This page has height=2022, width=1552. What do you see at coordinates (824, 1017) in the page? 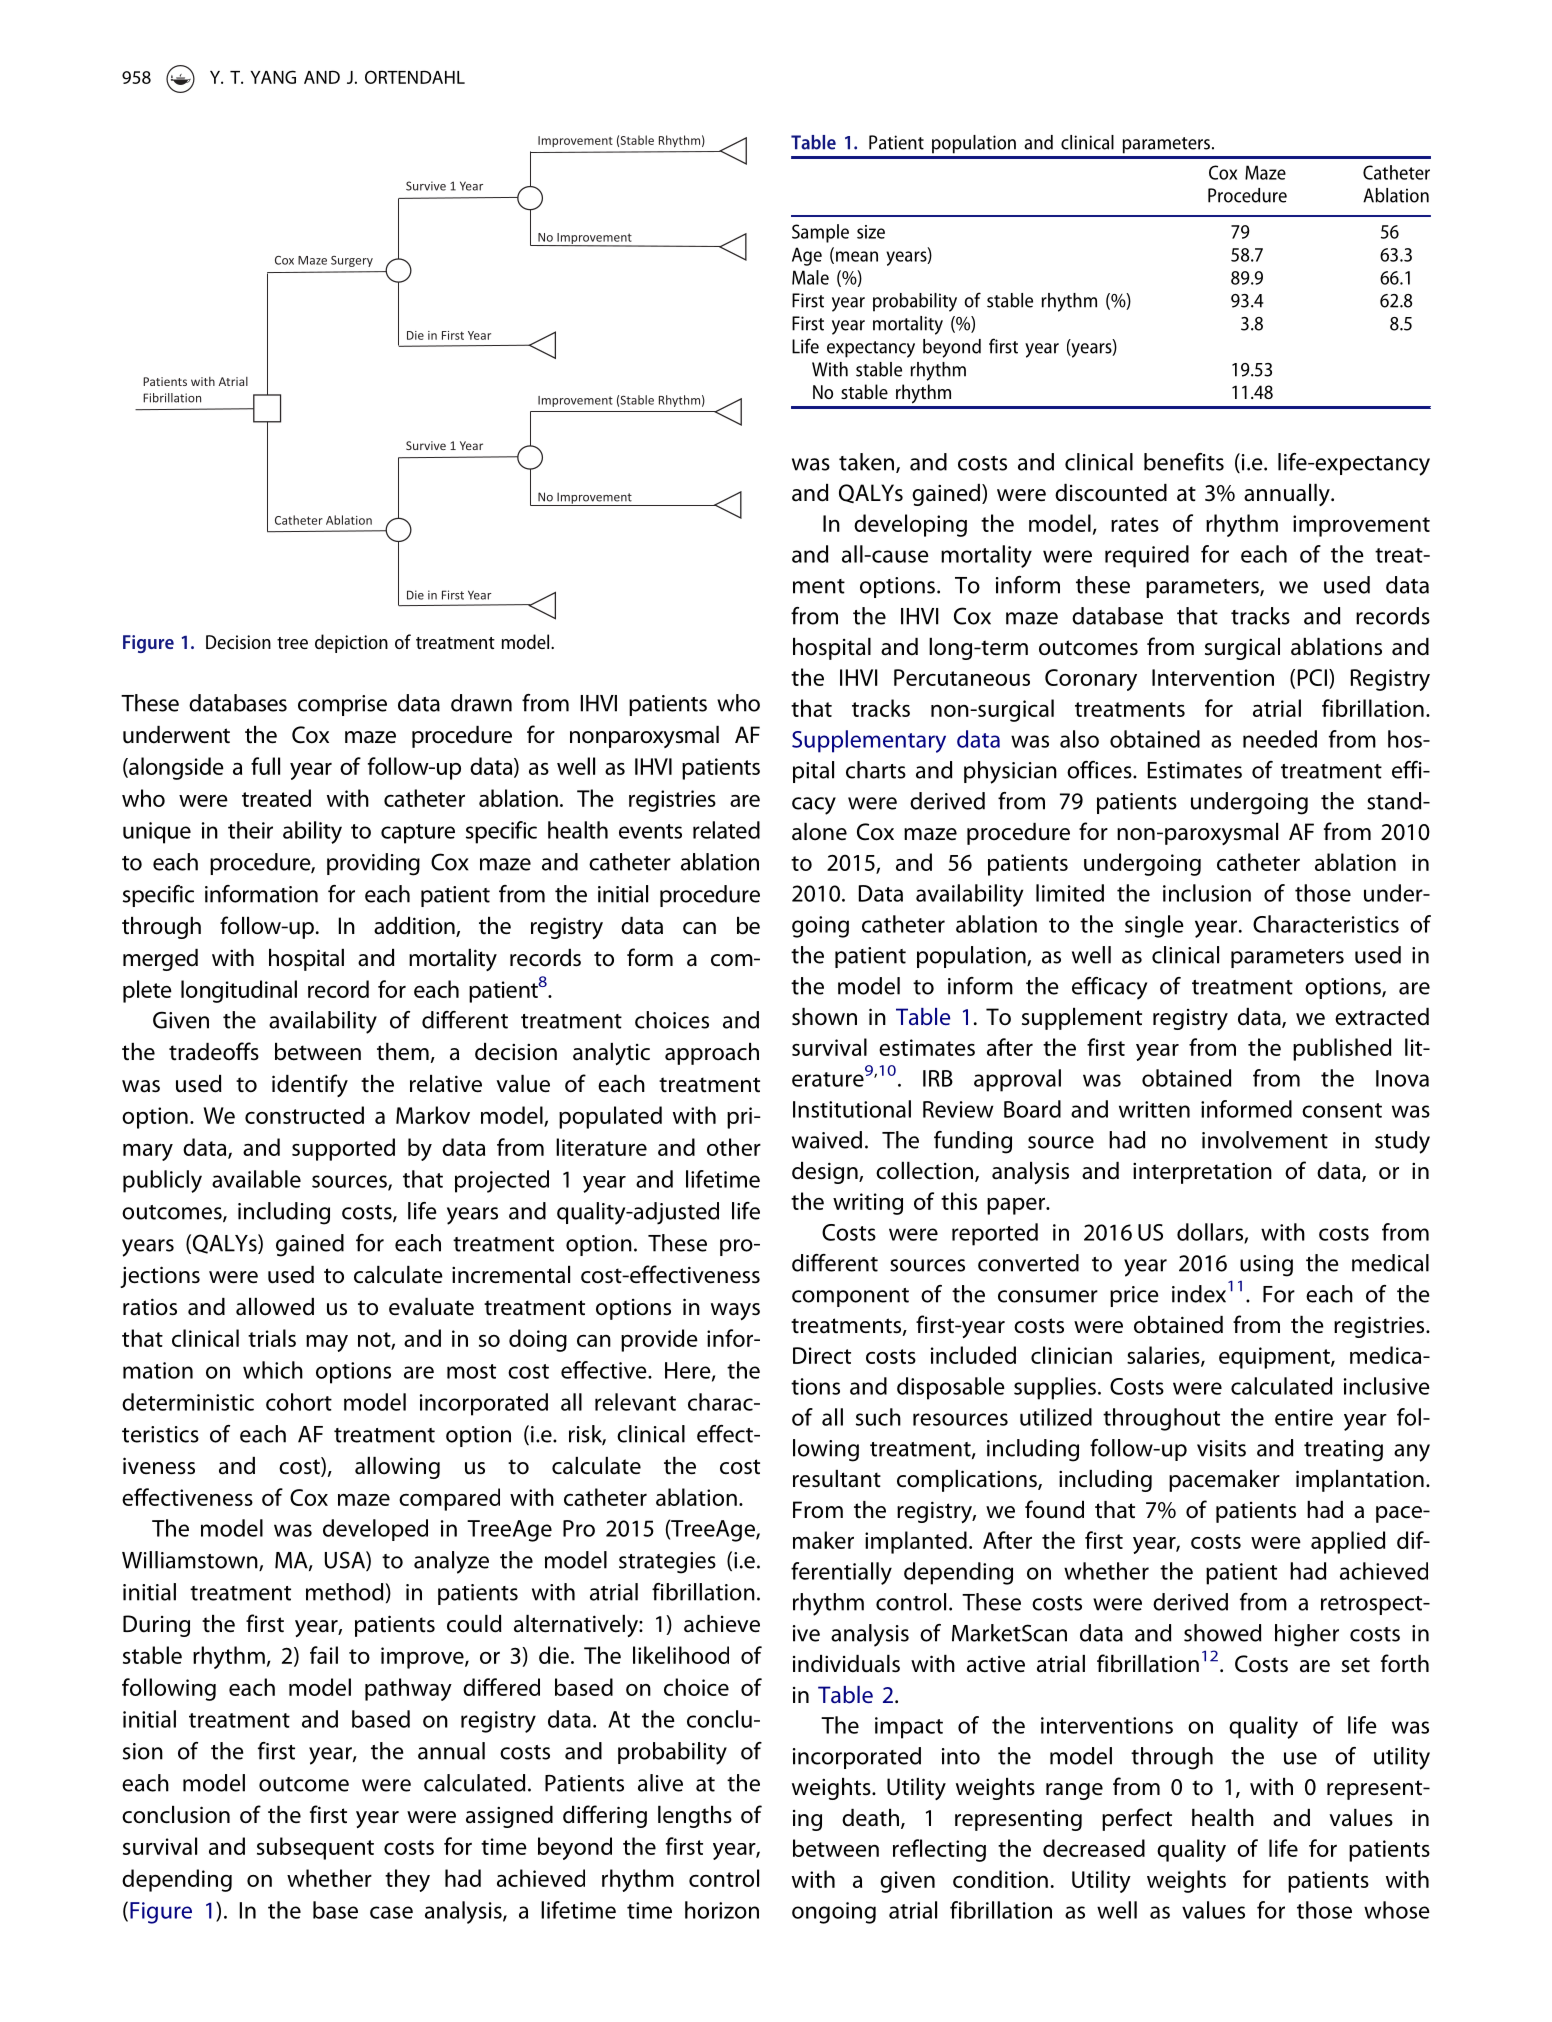
I see `shown` at bounding box center [824, 1017].
